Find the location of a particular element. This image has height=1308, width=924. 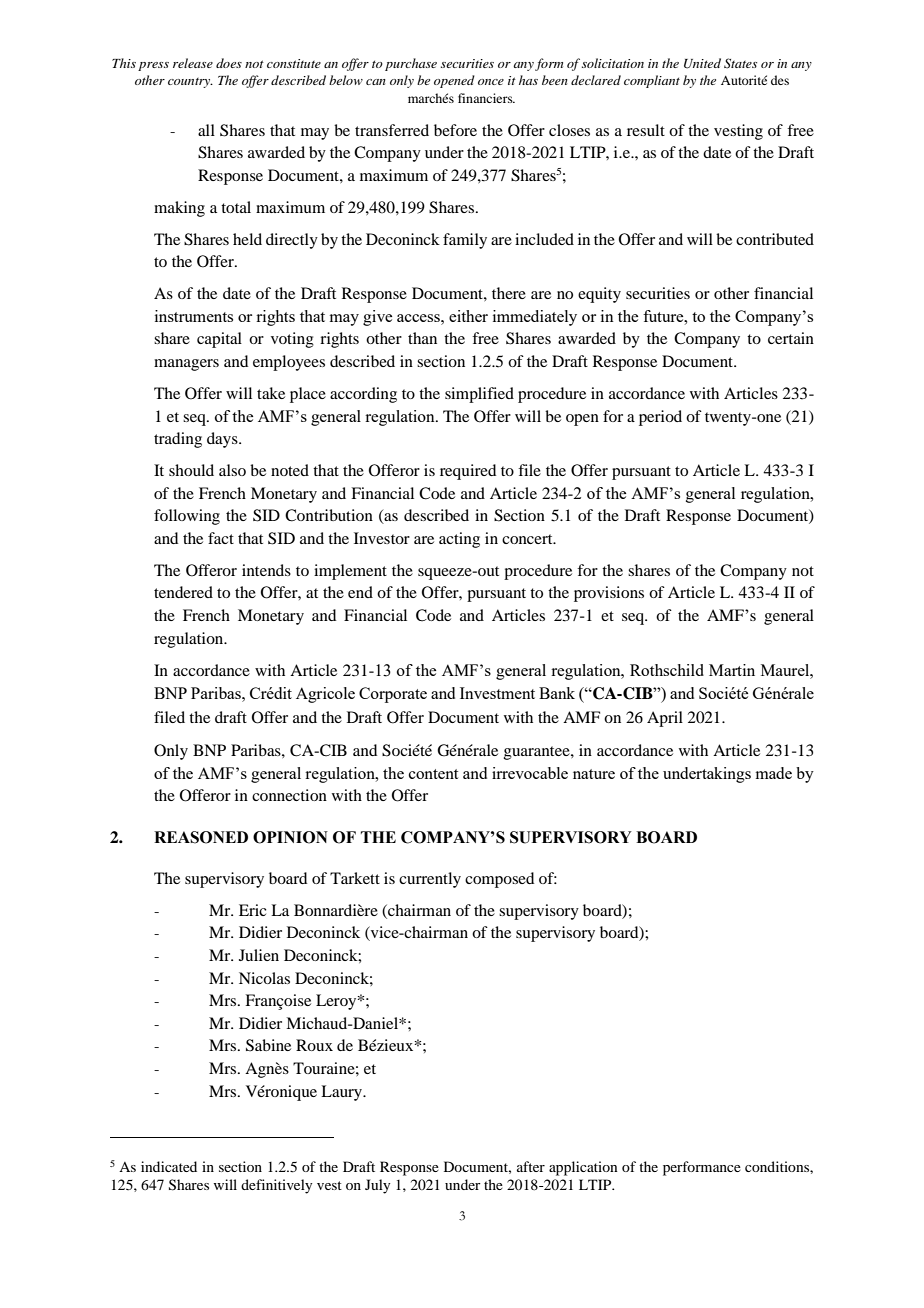

indicated is located at coordinates (169, 1166).
